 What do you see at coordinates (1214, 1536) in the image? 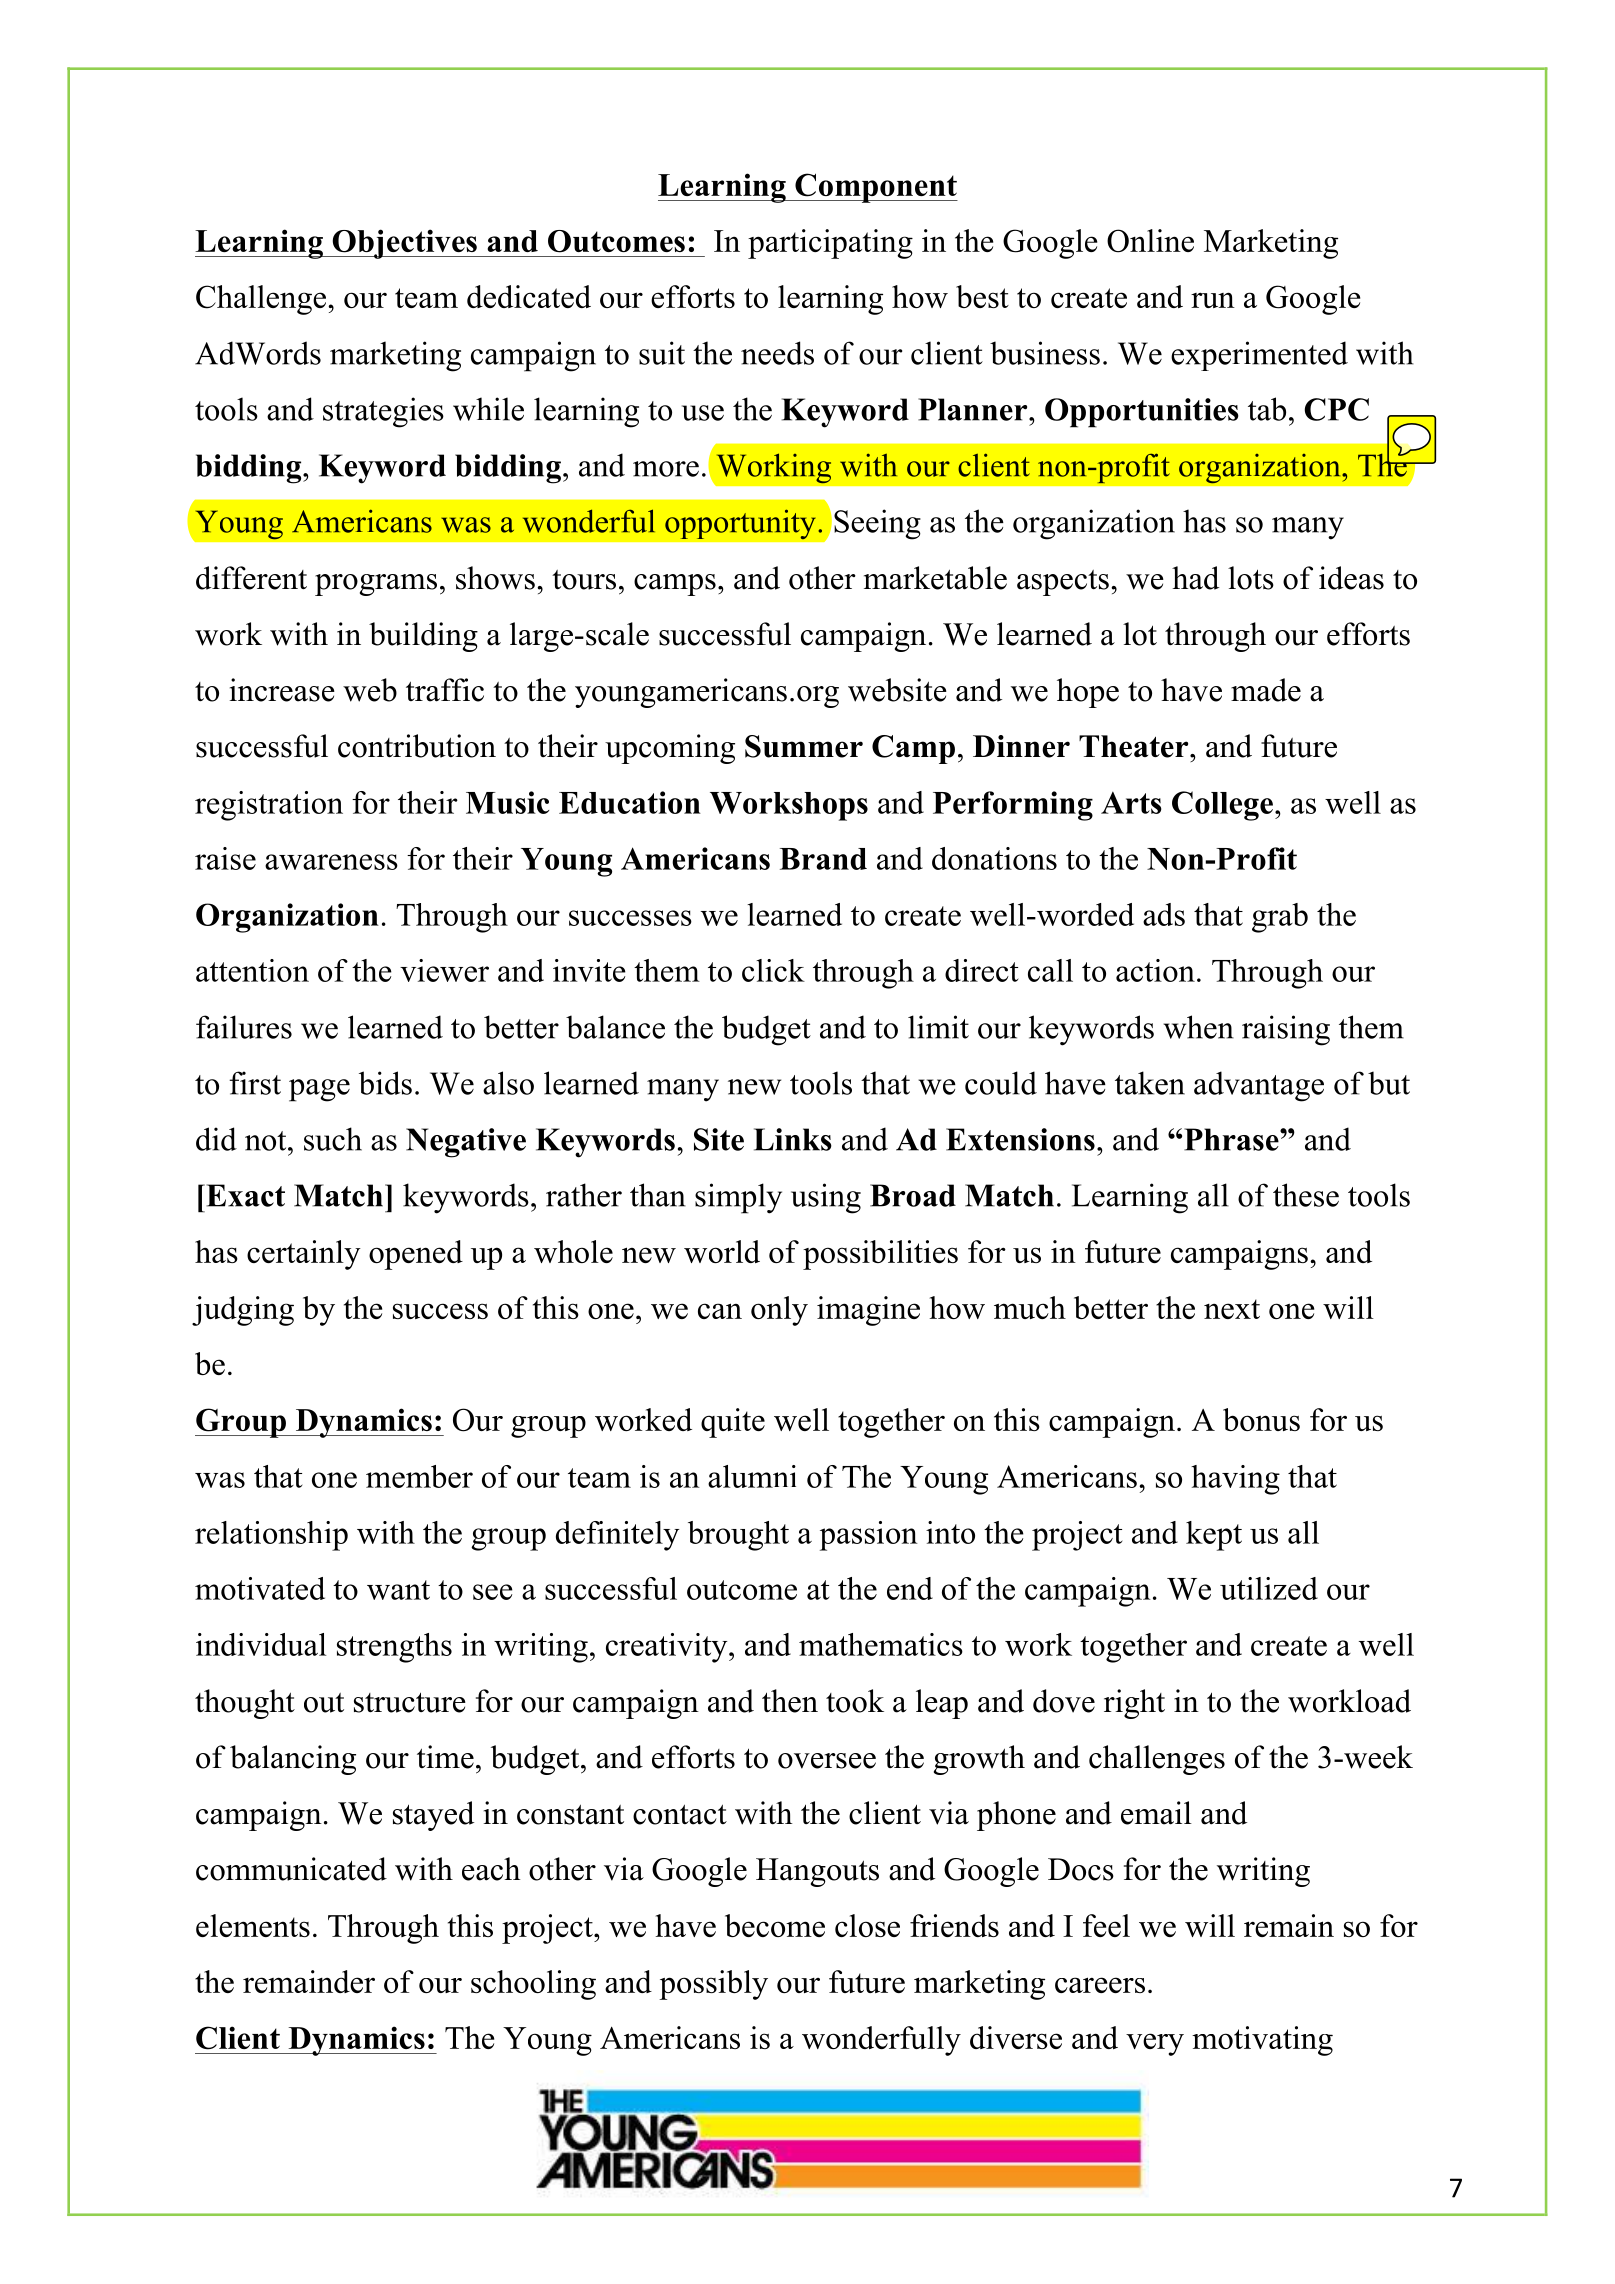
I see `kept` at bounding box center [1214, 1536].
